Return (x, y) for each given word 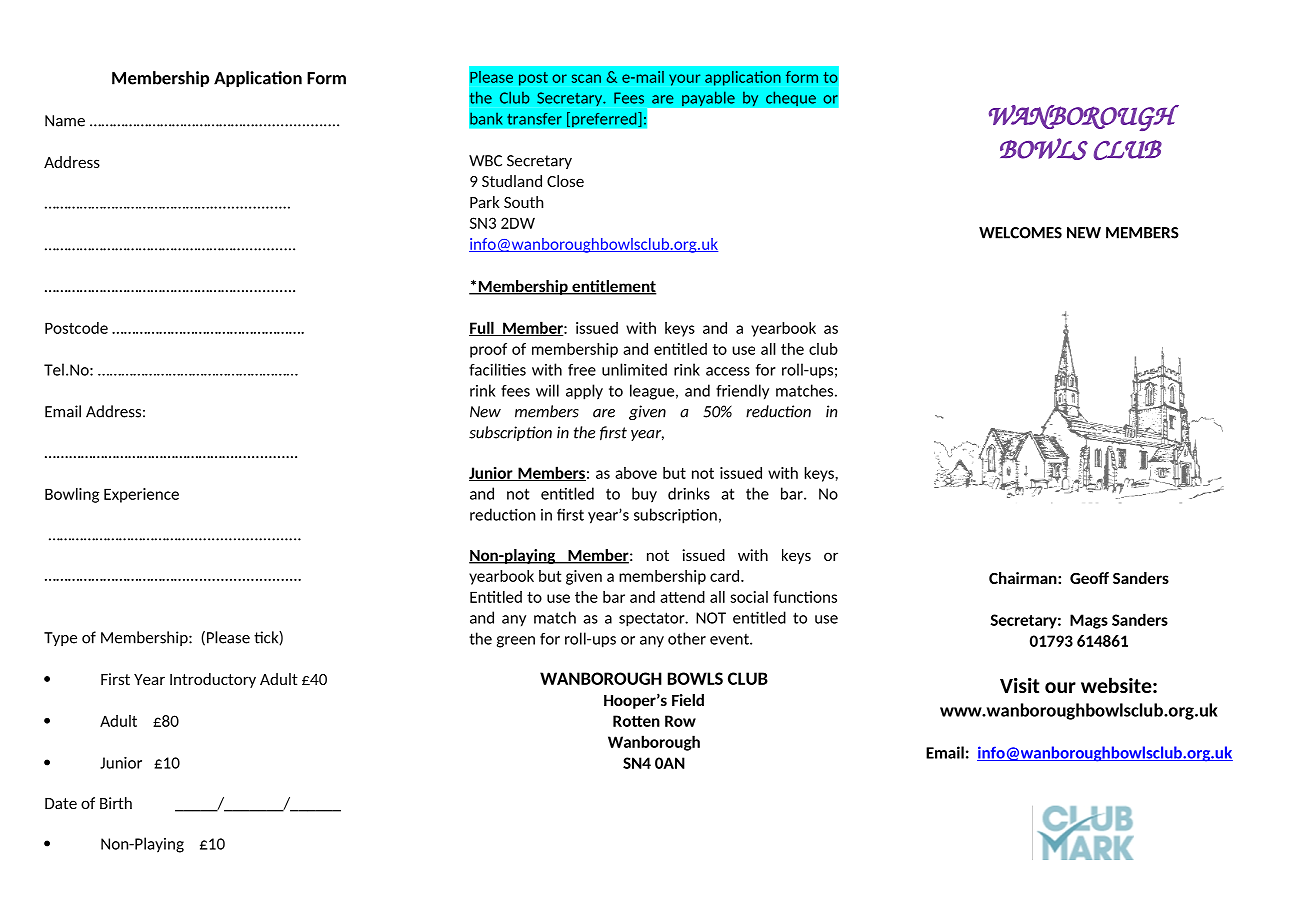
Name (65, 121)
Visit (1020, 685)
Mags (1089, 621)
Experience (141, 495)
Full (482, 328)
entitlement (613, 287)
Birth (116, 803)
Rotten (636, 721)
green (516, 642)
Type (60, 639)
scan (586, 78)
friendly (742, 392)
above (636, 473)
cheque (791, 99)
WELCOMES (1020, 233)
